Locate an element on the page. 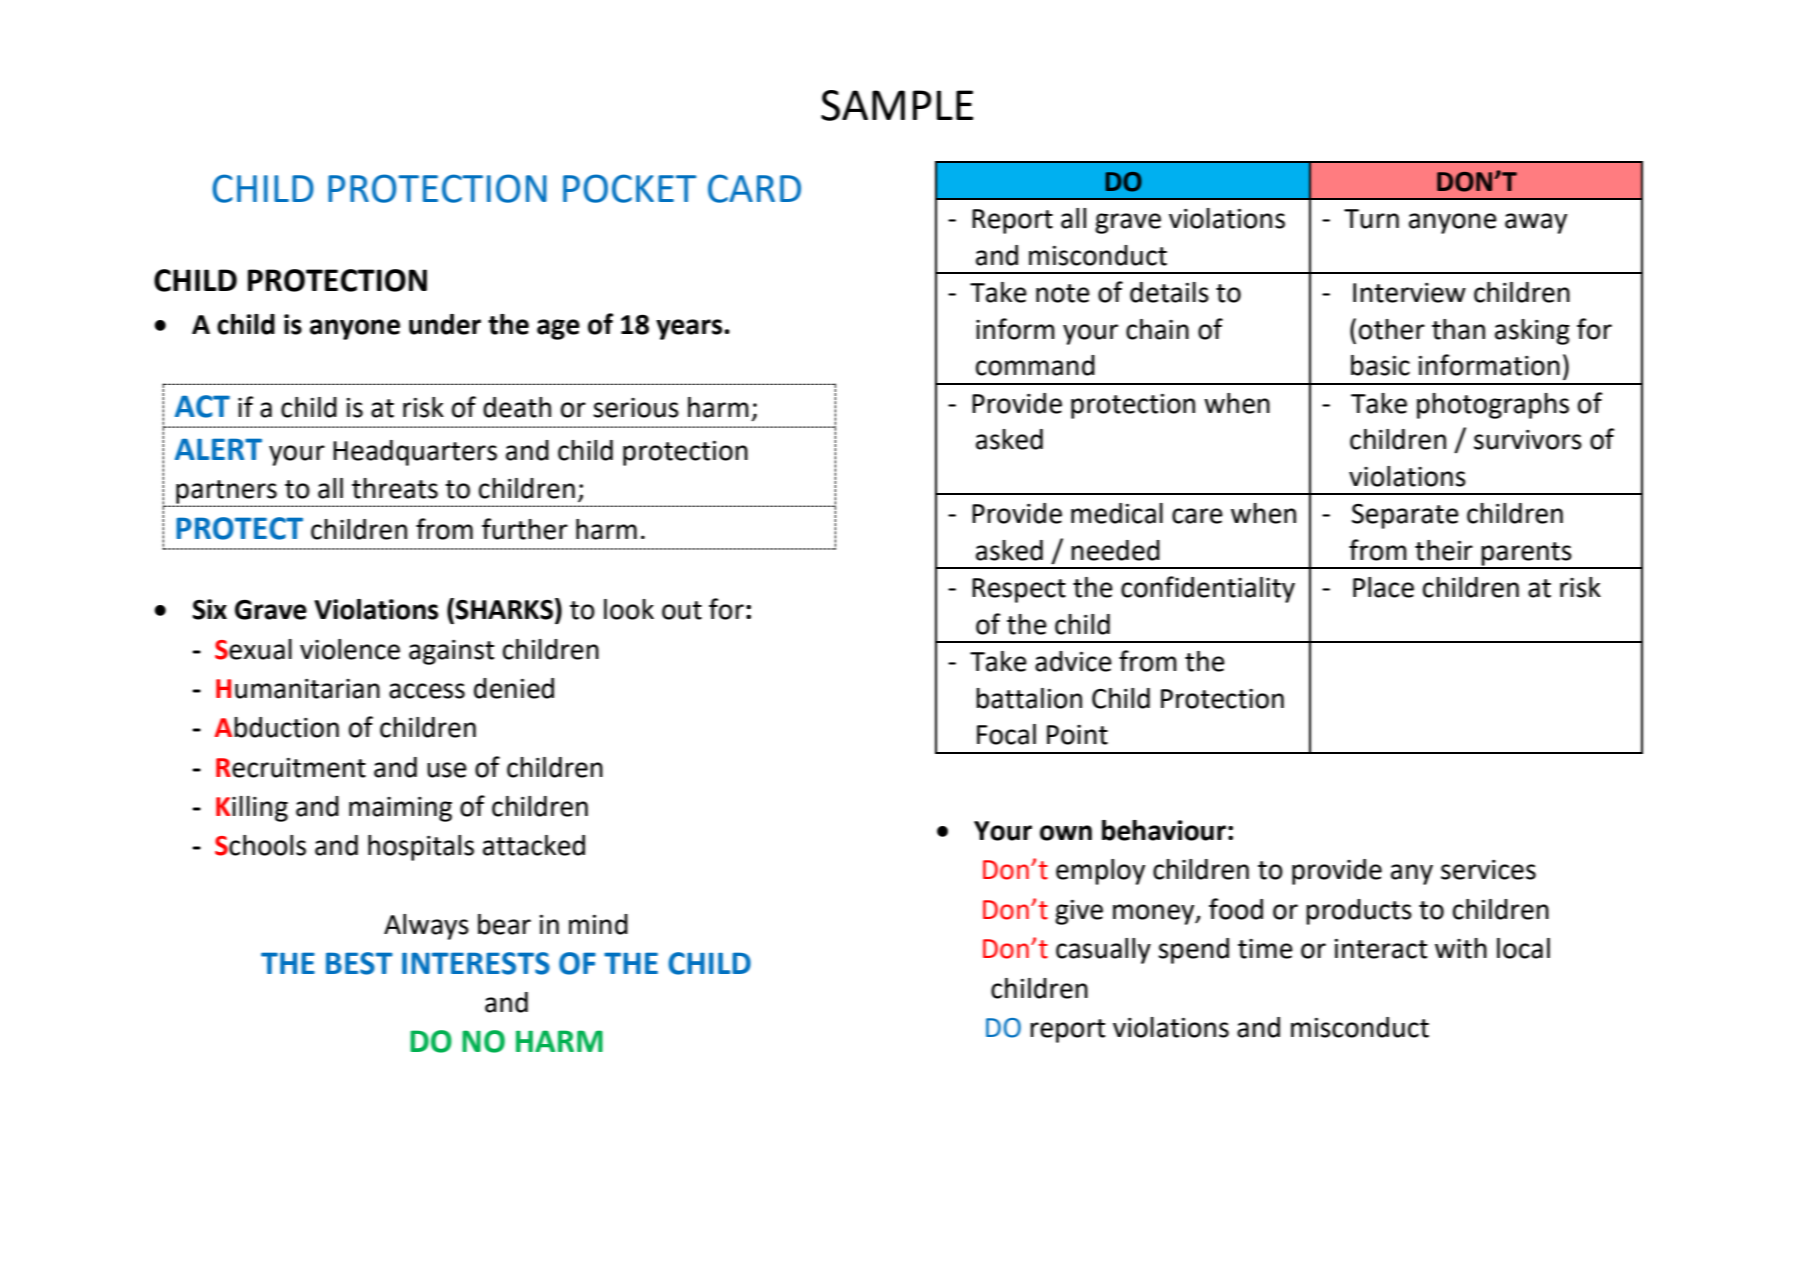 Image resolution: width=1796 pixels, height=1270 pixels. Focal is located at coordinates (1006, 734).
